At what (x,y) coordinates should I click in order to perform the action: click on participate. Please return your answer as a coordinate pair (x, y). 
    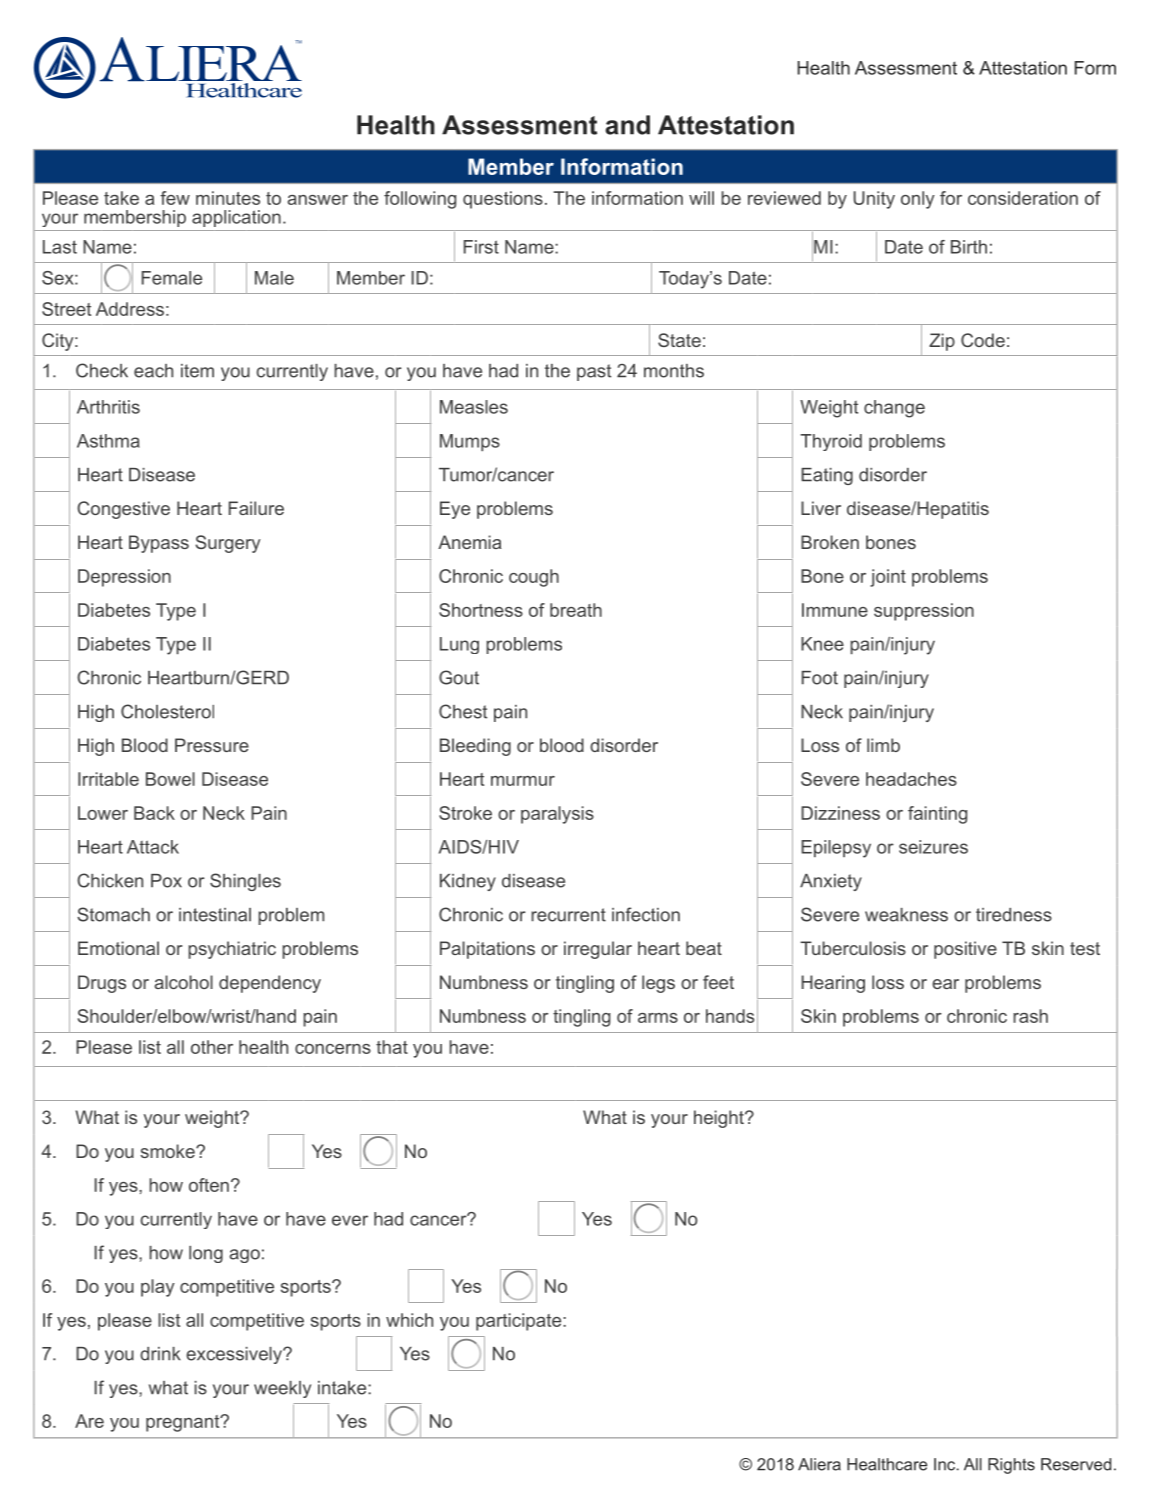
    Looking at the image, I should click on (520, 1322).
